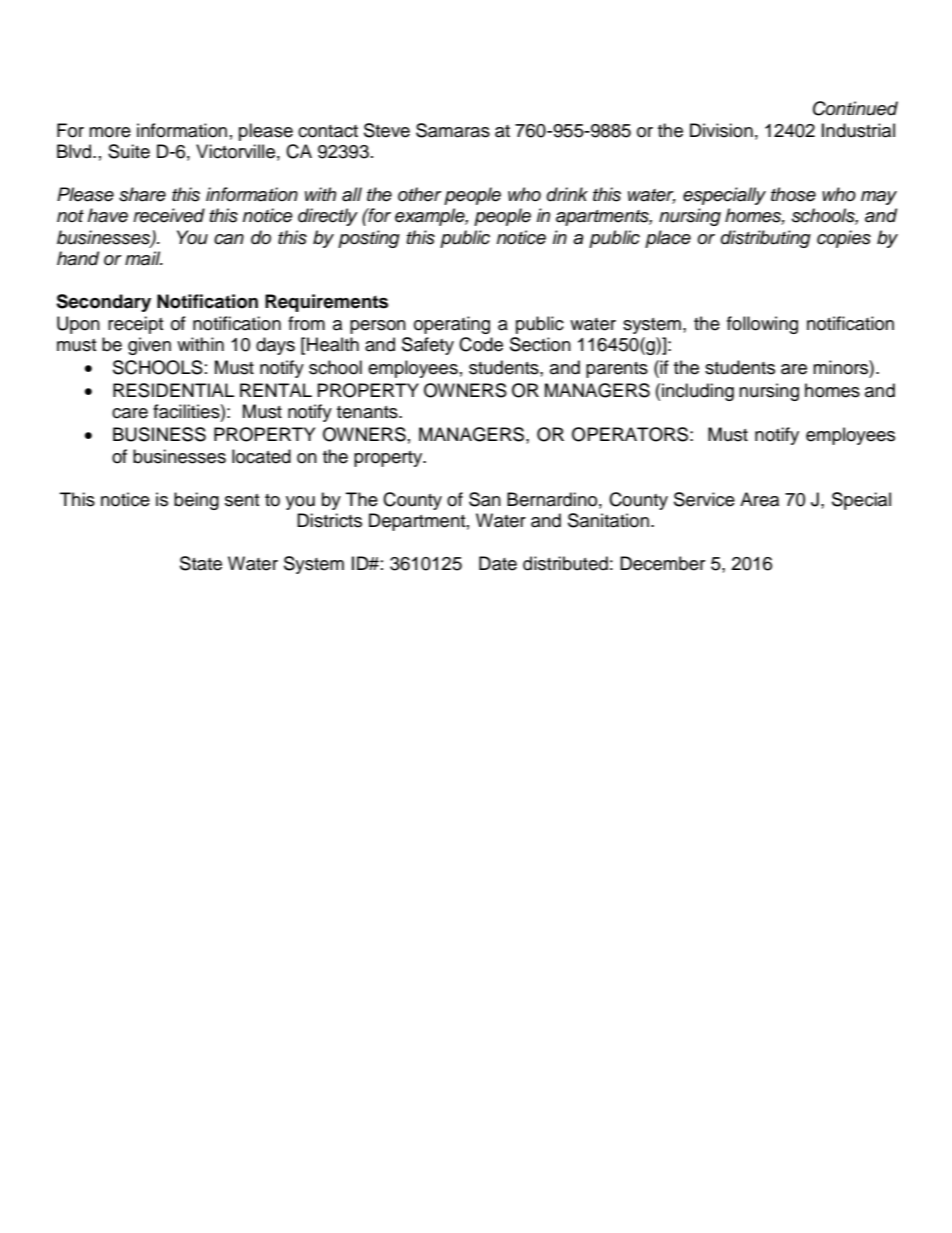 The image size is (952, 1233). What do you see at coordinates (766, 239) in the image?
I see `distributing` at bounding box center [766, 239].
